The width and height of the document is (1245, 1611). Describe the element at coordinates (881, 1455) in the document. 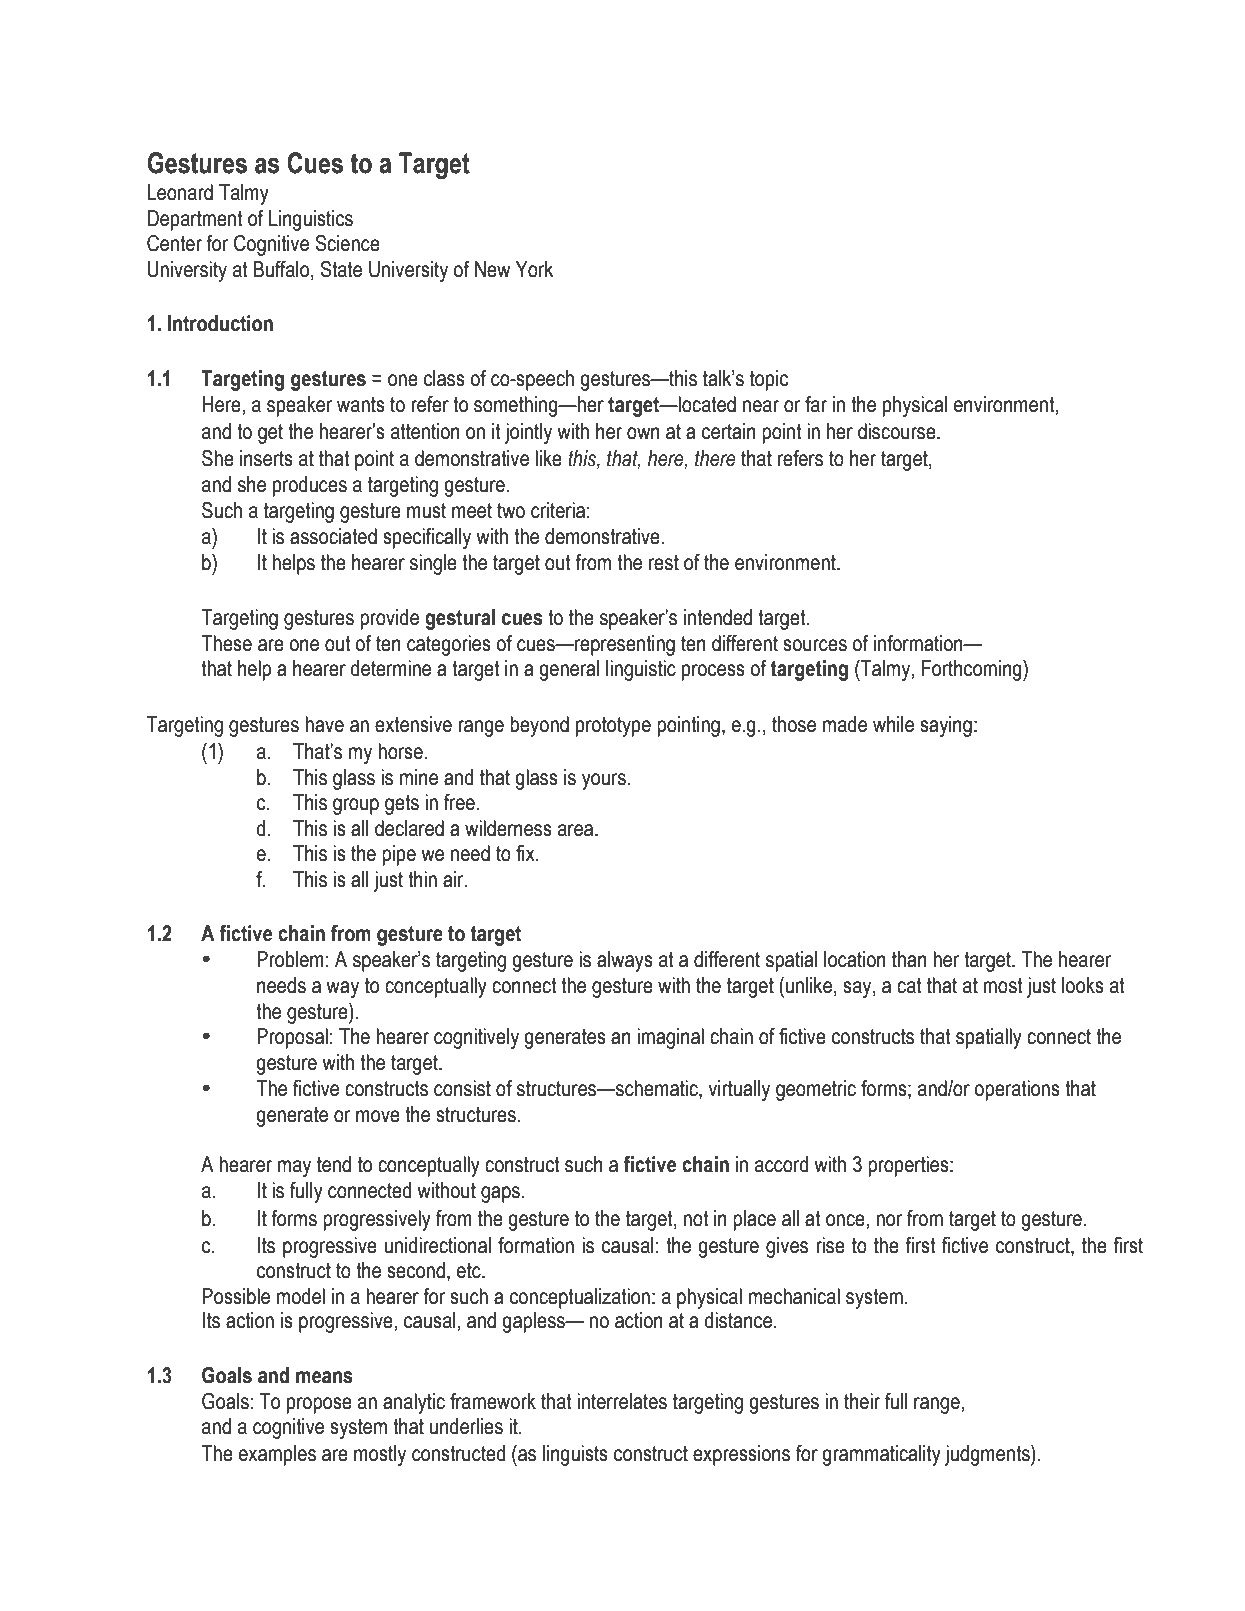

I see `grammaticality` at that location.
